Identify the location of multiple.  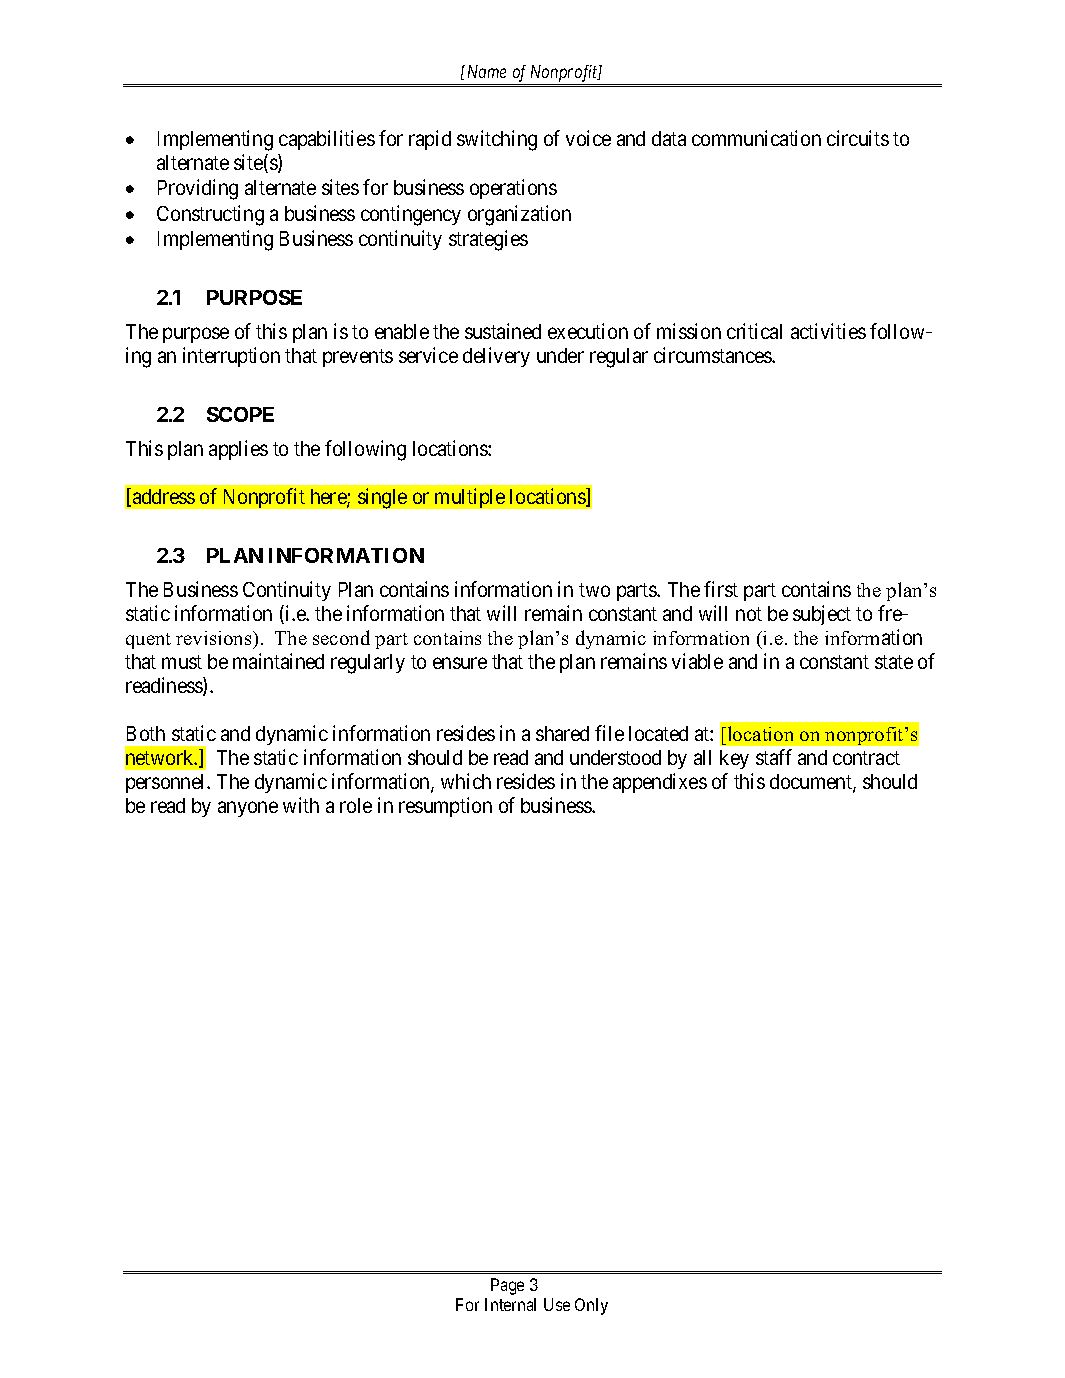
(470, 498).
